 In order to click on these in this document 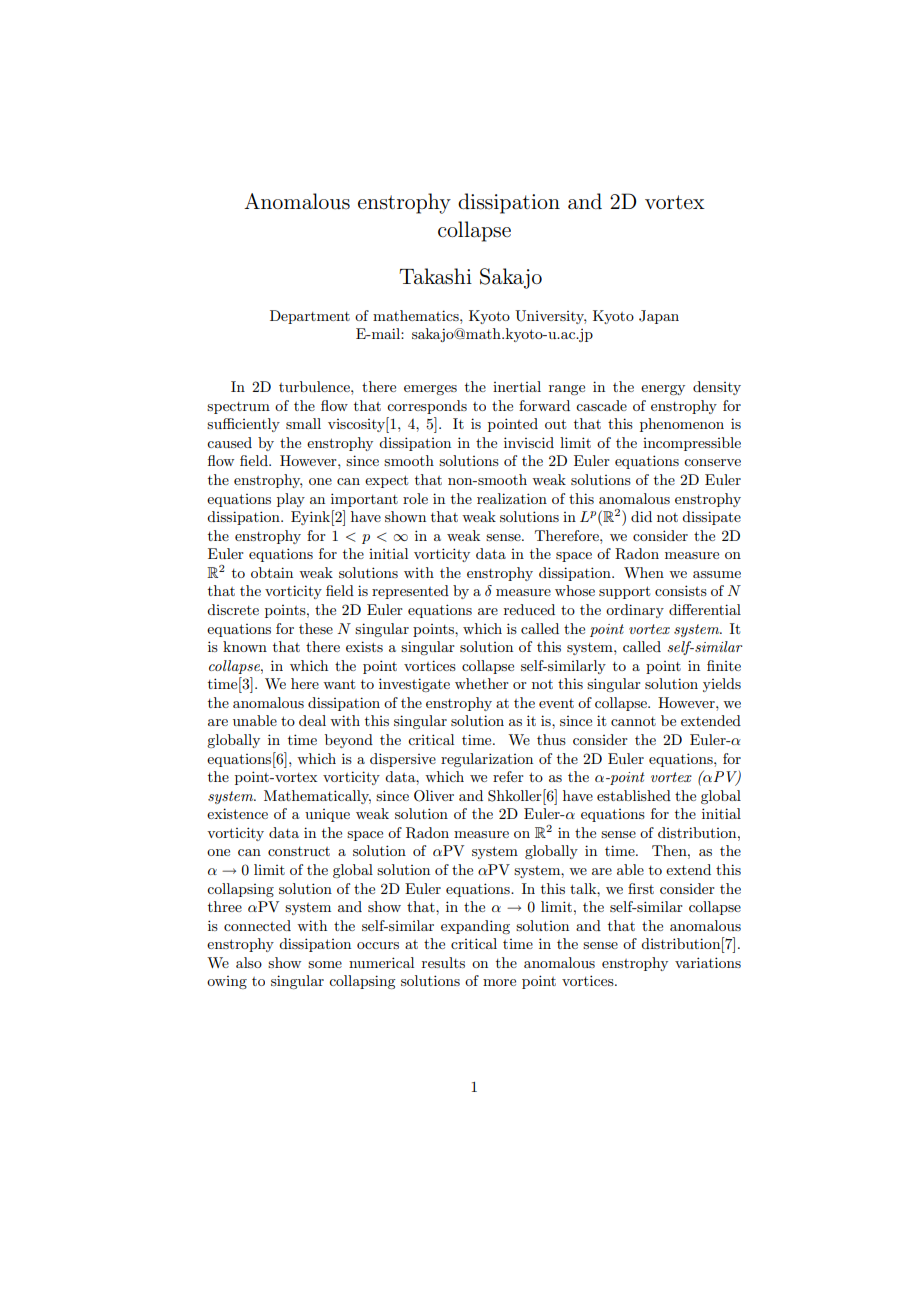, I will do `click(316, 628)`.
